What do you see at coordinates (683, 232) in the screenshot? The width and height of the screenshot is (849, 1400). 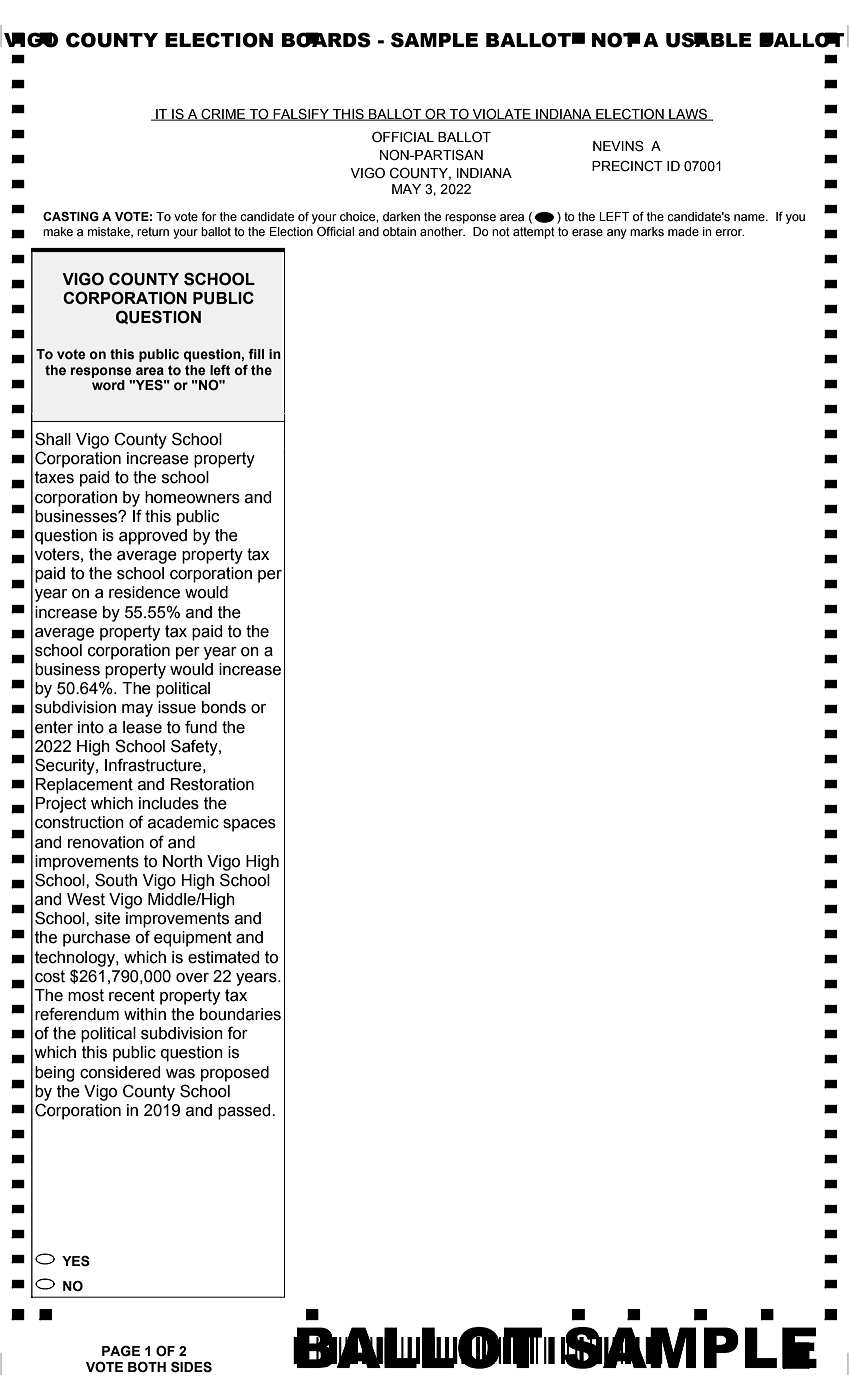 I see `made` at bounding box center [683, 232].
